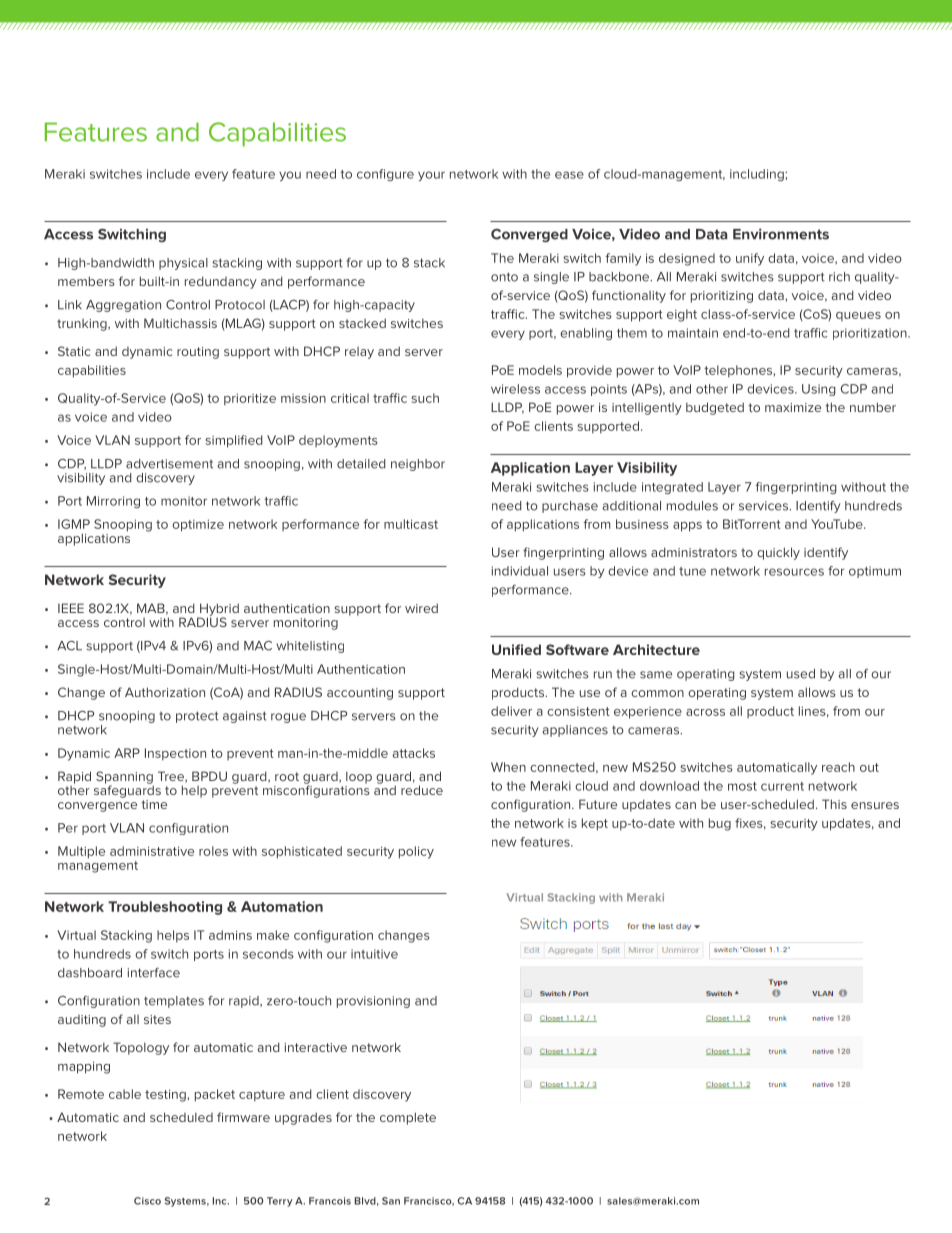  I want to click on San, so click(391, 1201).
